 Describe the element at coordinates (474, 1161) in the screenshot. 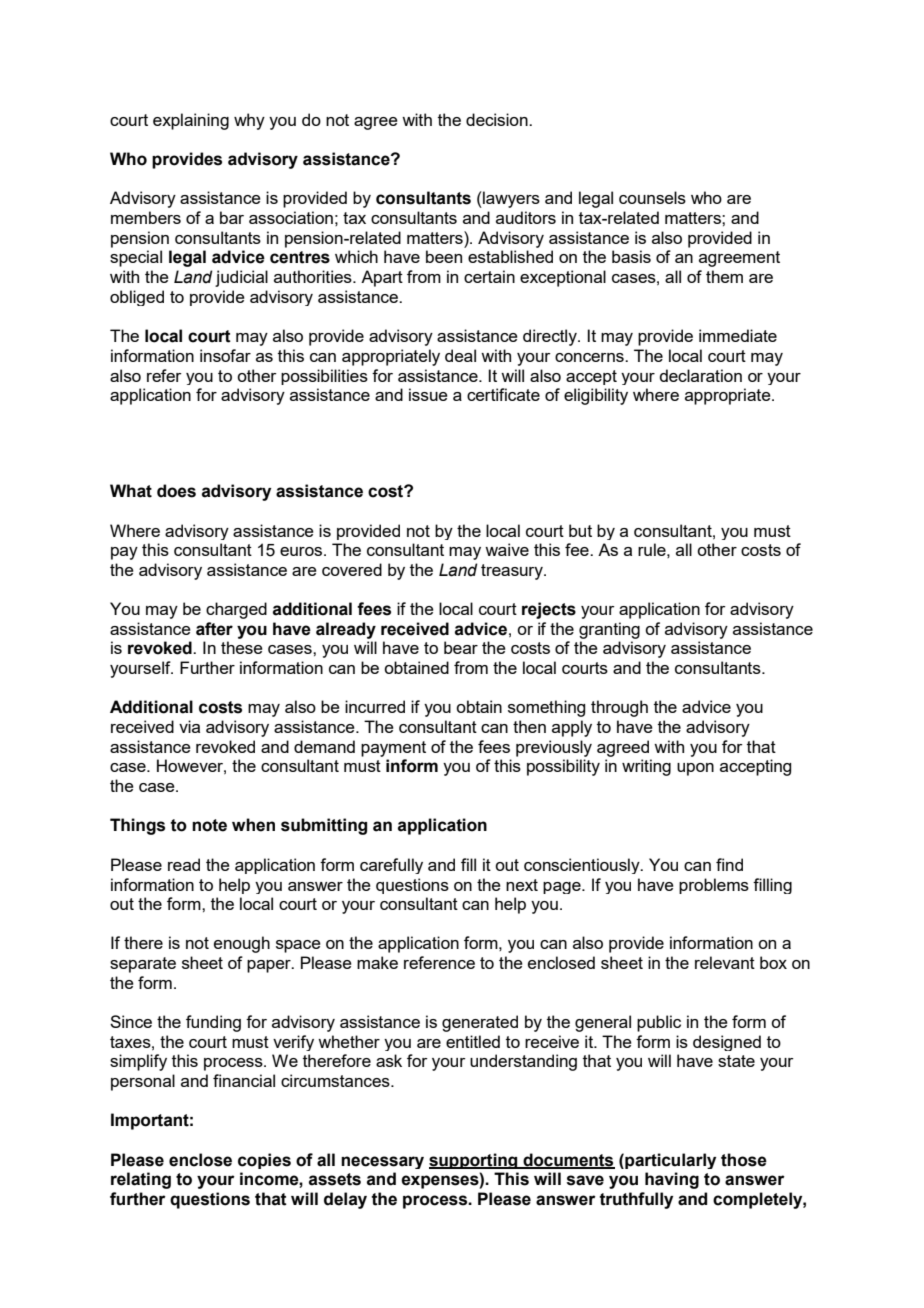

I see `supporting` at that location.
